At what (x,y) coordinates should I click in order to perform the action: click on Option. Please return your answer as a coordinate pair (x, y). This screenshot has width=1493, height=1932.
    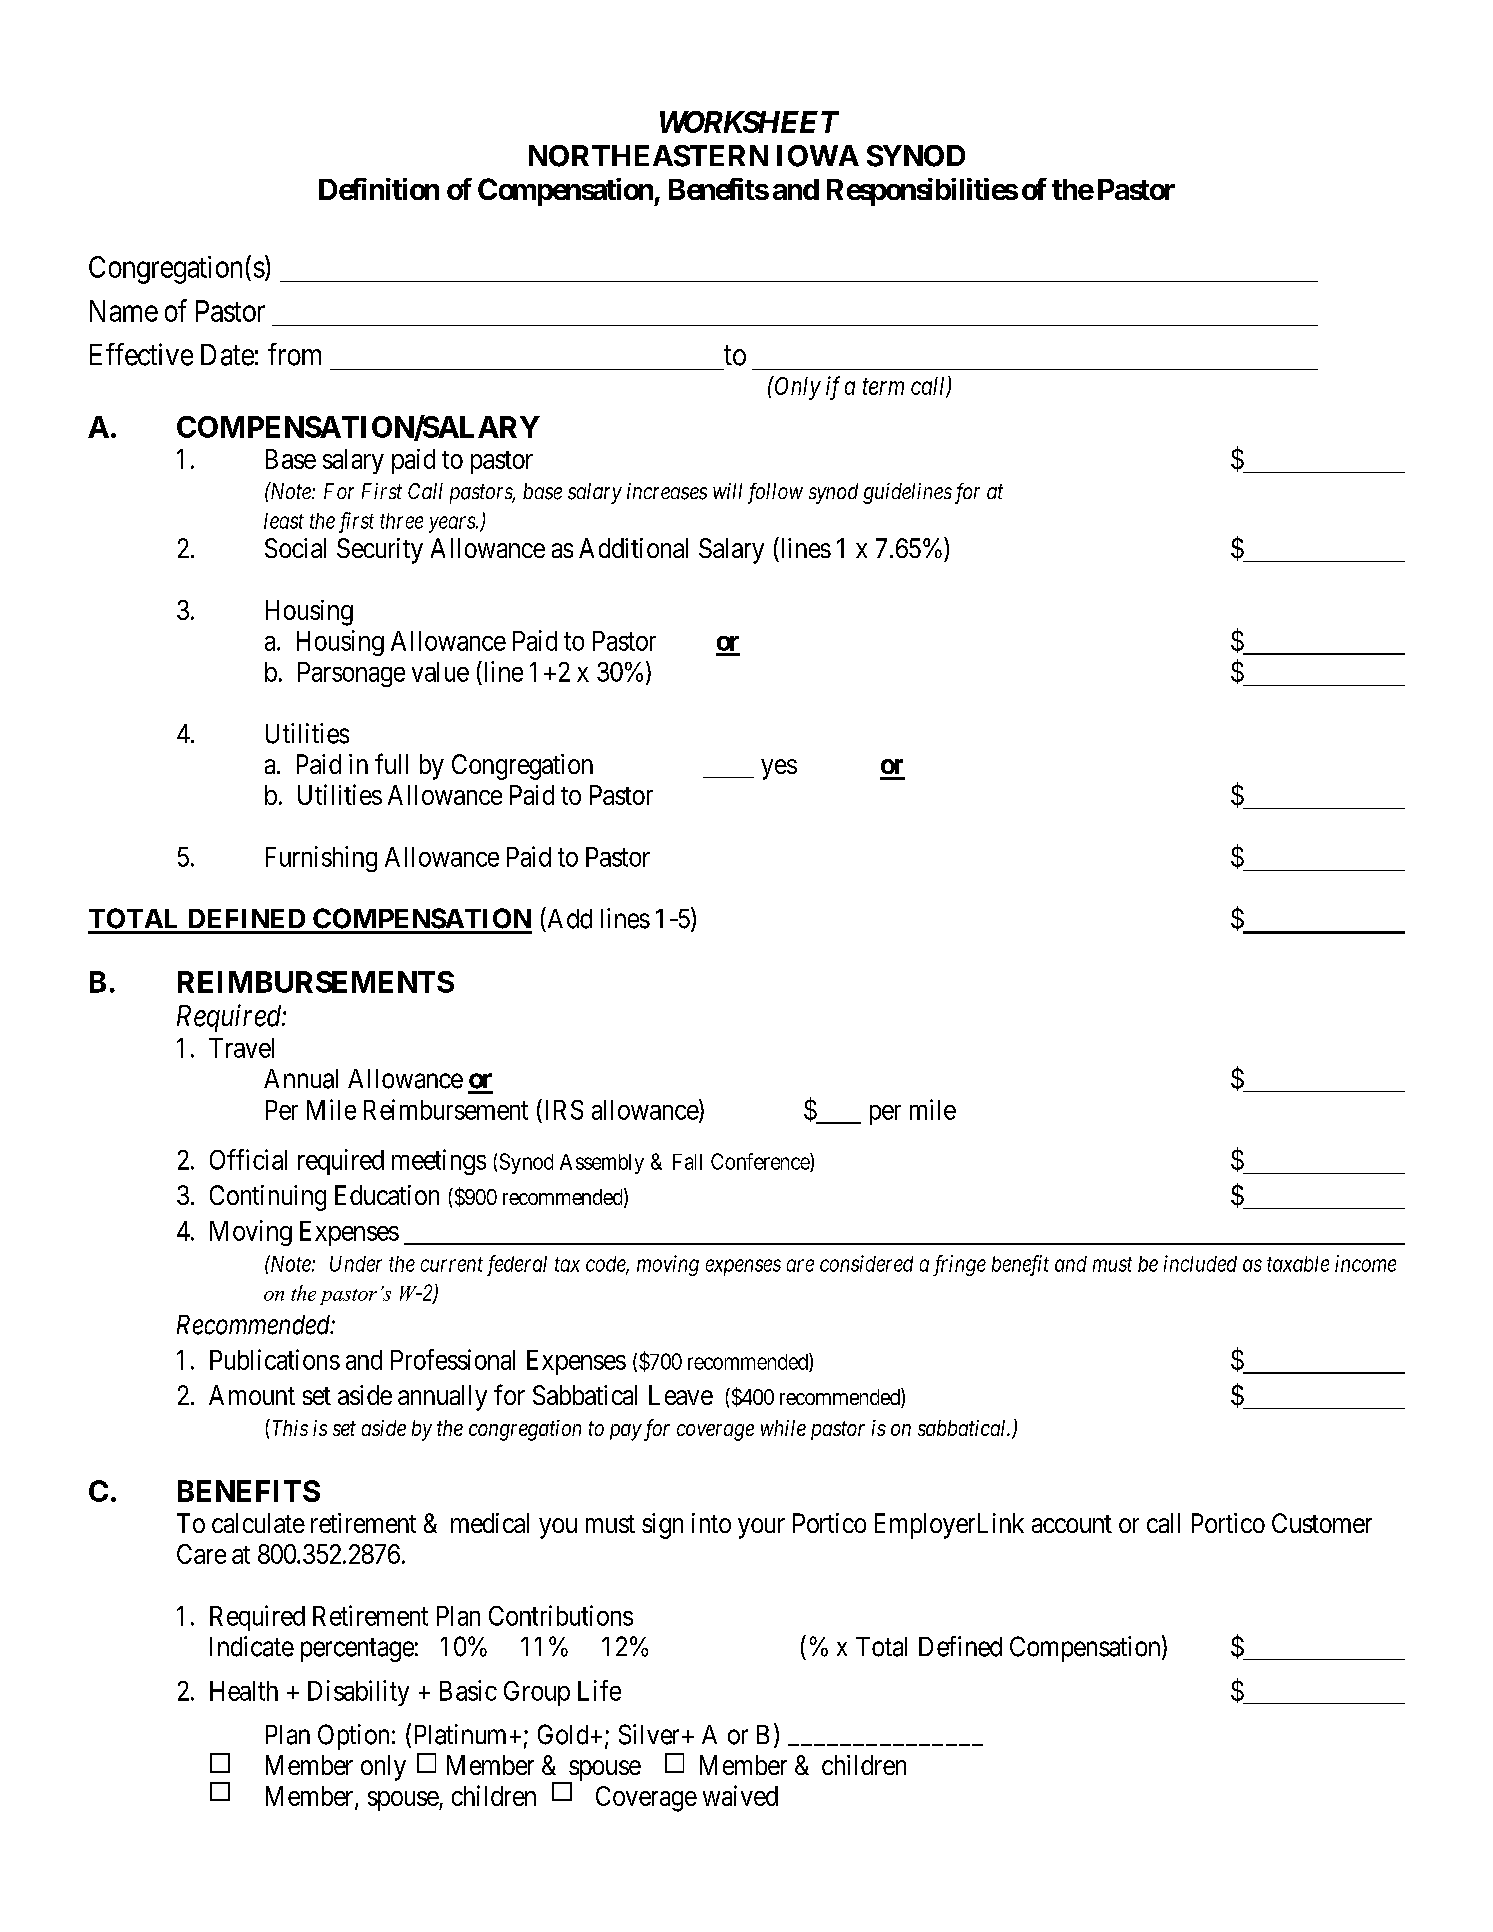
    Looking at the image, I should click on (353, 1737).
